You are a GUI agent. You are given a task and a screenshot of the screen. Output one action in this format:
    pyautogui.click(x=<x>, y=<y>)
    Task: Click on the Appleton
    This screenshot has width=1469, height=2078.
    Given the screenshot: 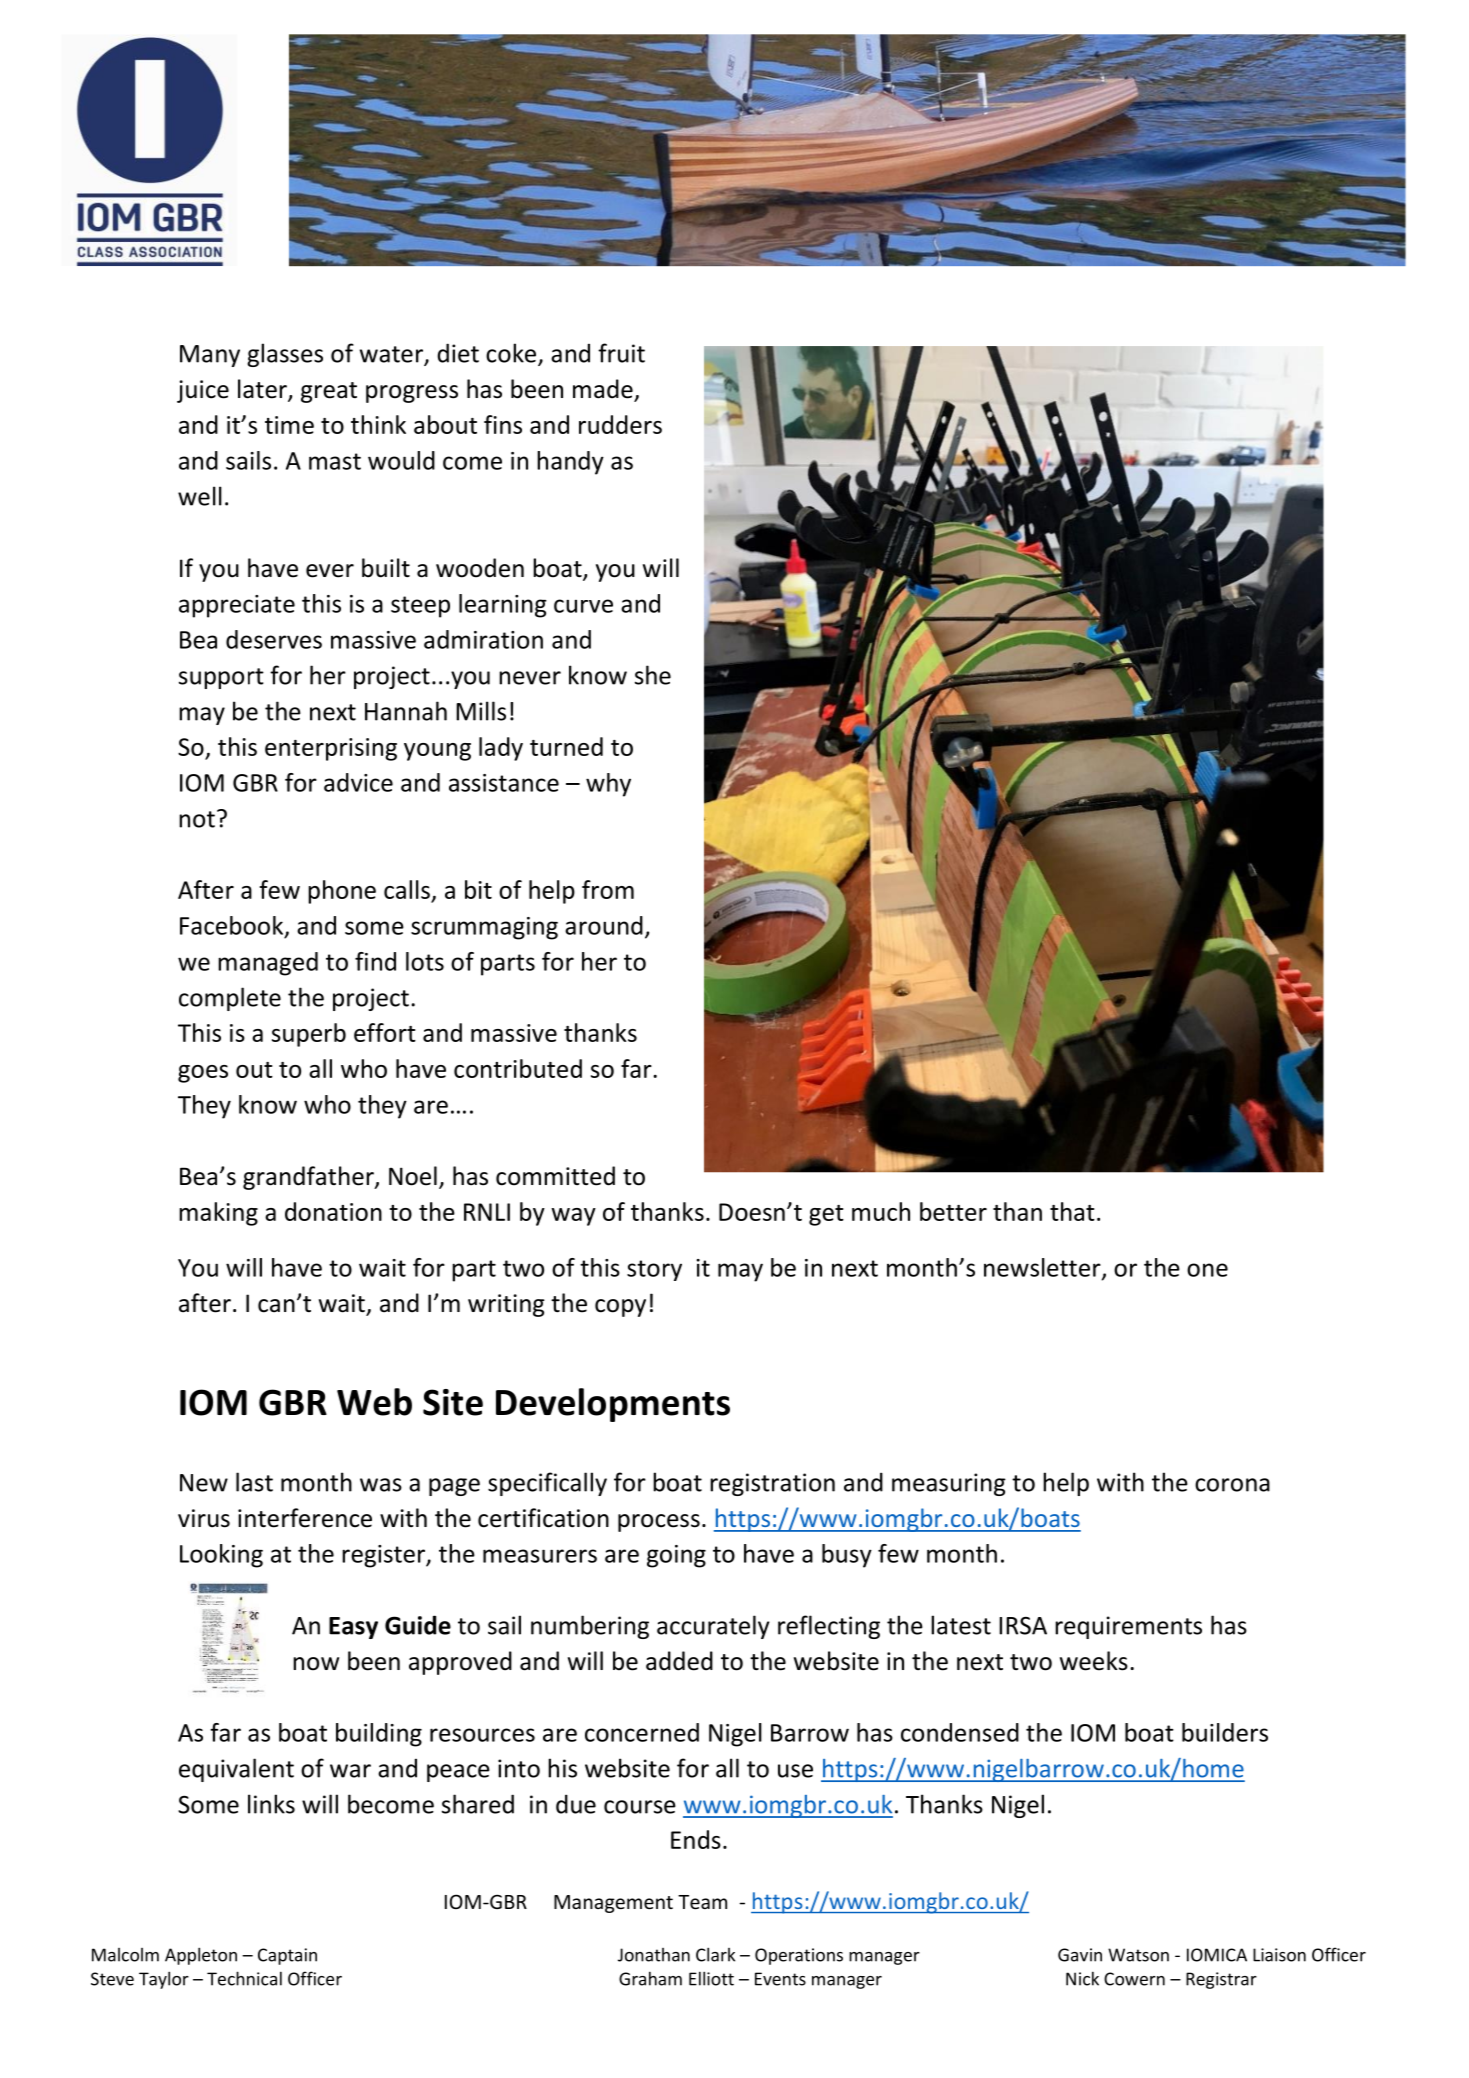 What is the action you would take?
    pyautogui.click(x=201, y=1956)
